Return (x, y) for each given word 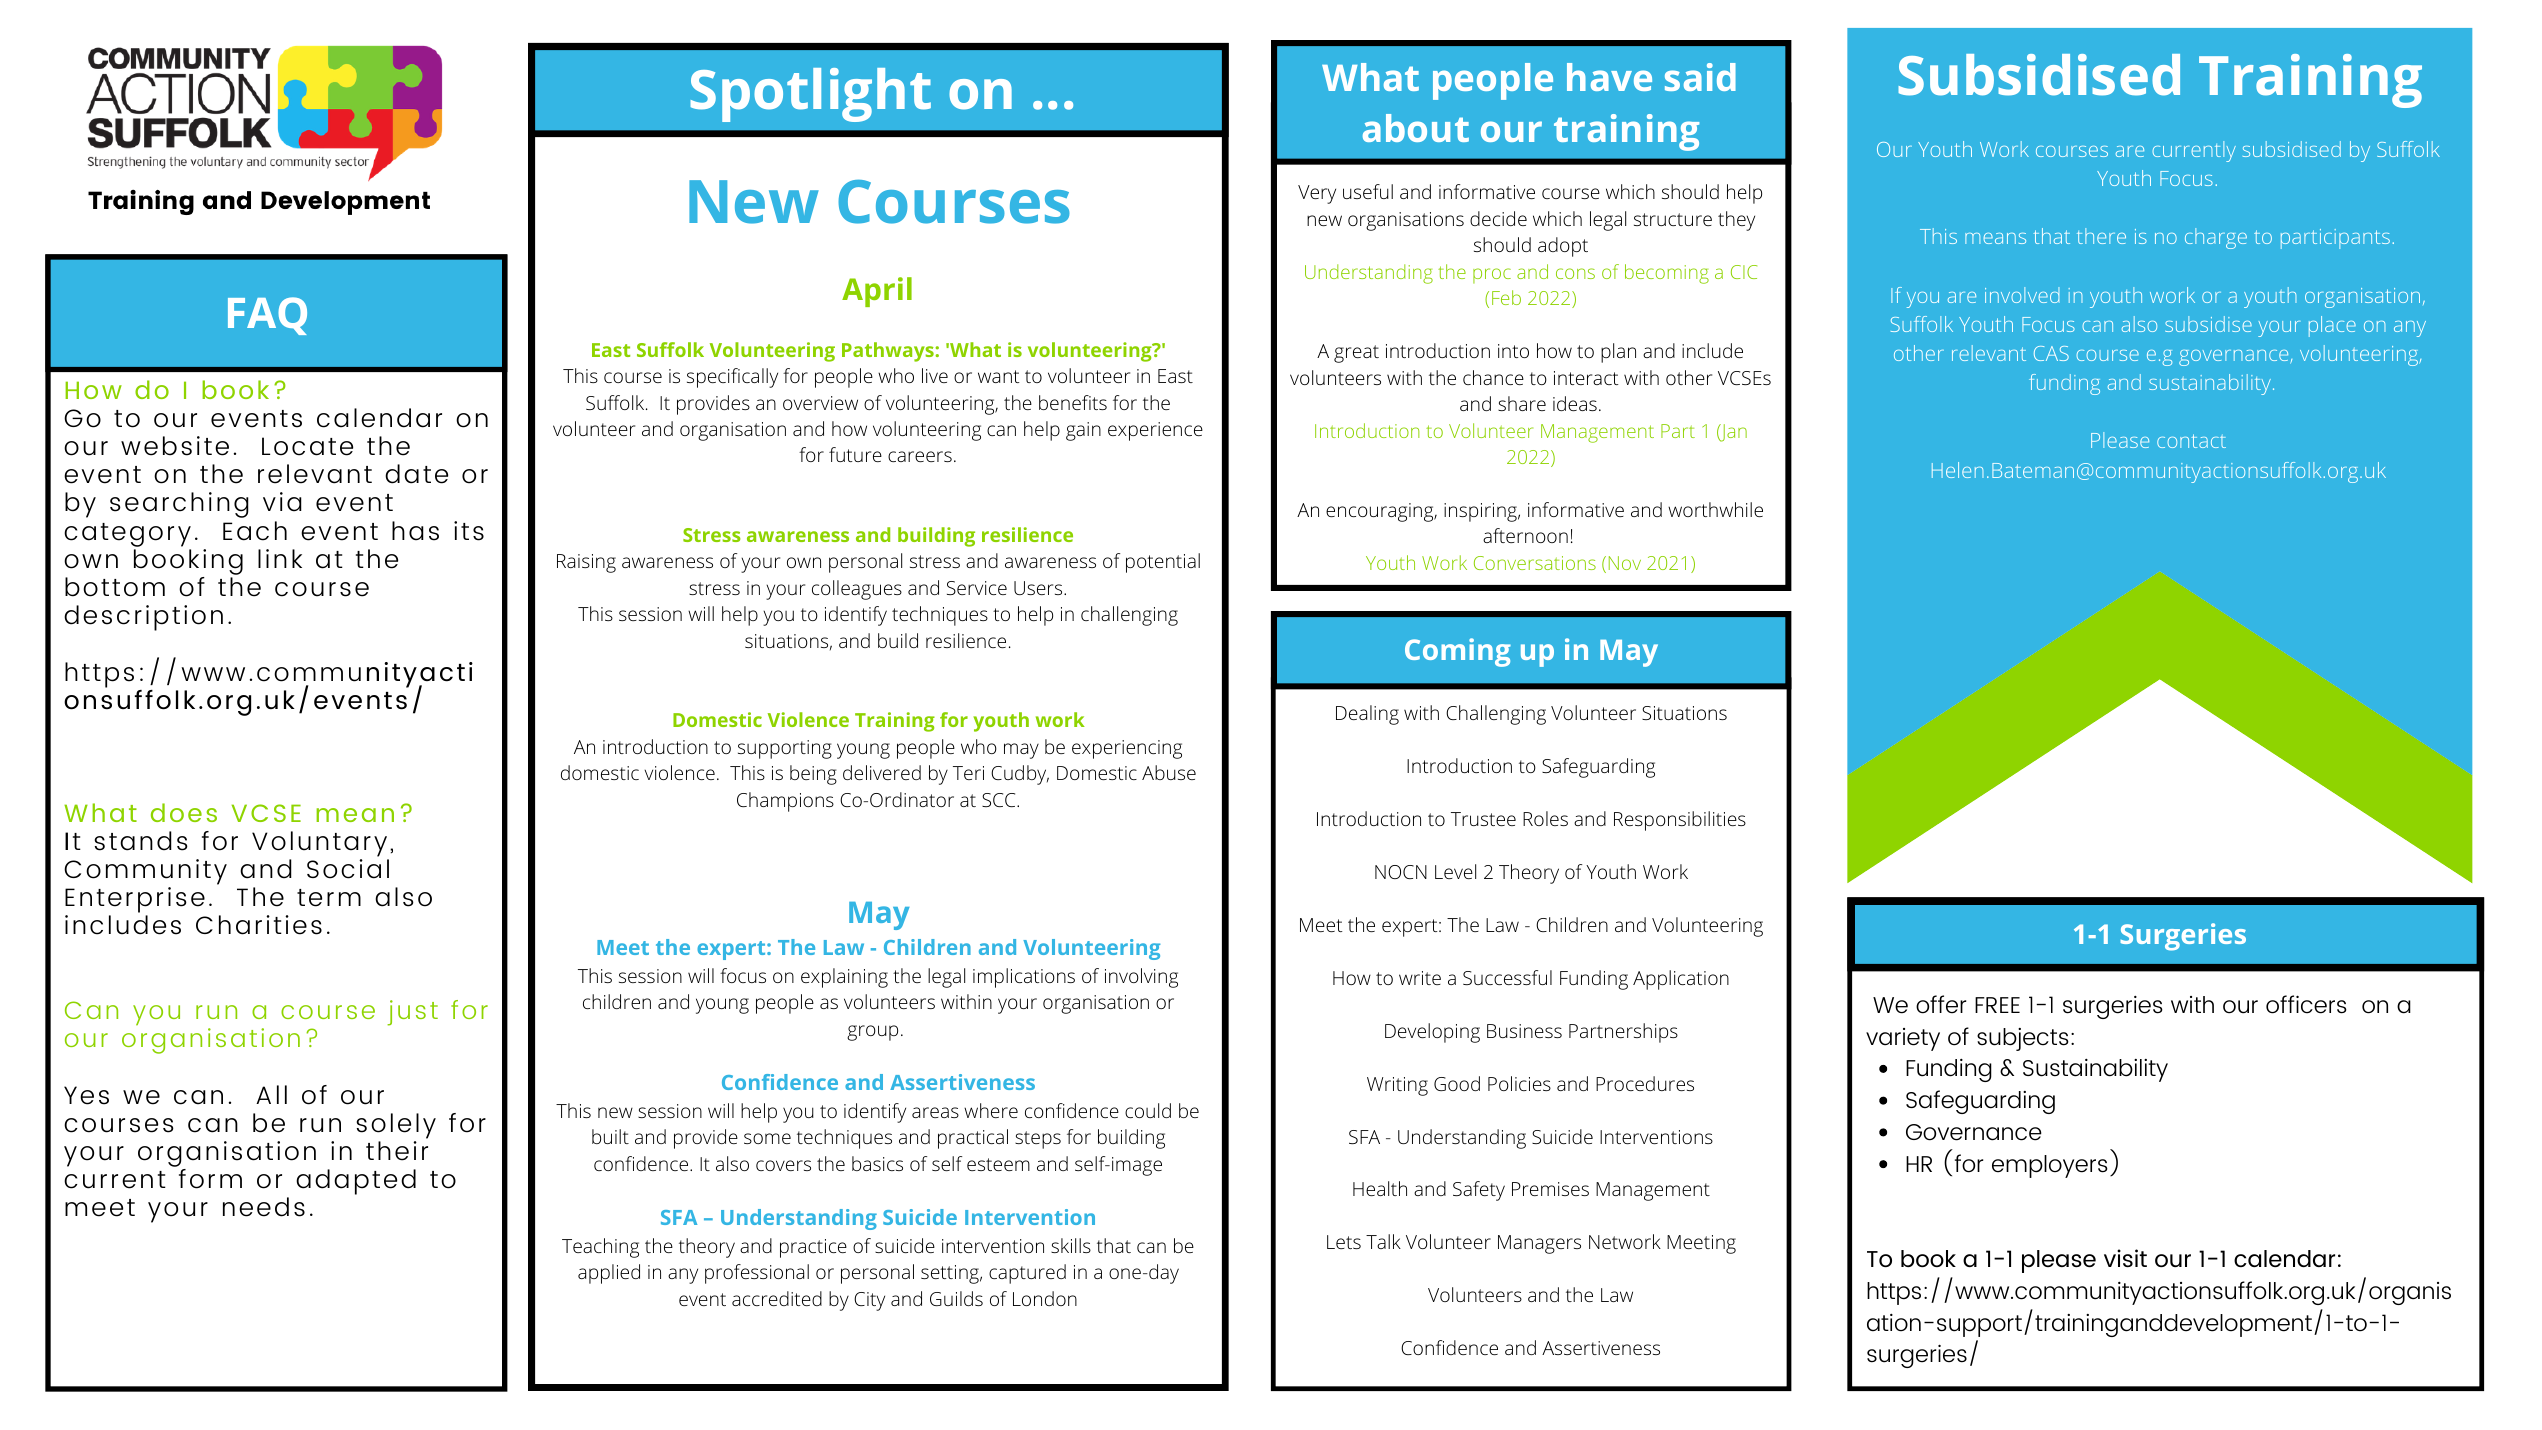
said (1700, 77)
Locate (307, 446)
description (143, 618)
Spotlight (810, 95)
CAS (2051, 353)
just (412, 1013)
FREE (1997, 1005)
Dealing (1367, 715)
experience (1155, 431)
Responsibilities (1680, 821)
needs (264, 1207)
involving (1141, 978)
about (1416, 128)
